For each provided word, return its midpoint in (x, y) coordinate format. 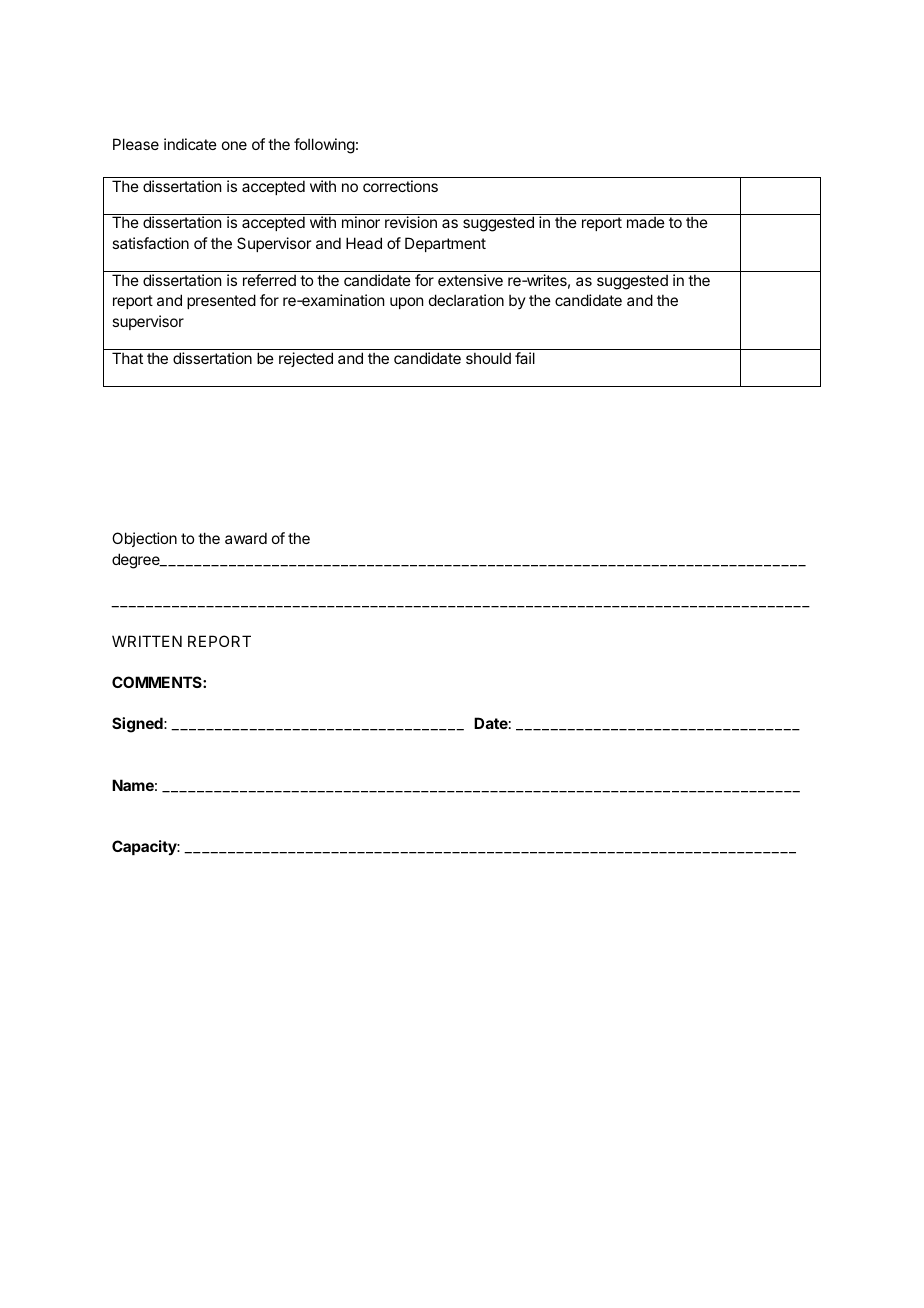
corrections (400, 186)
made (646, 222)
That (127, 358)
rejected (306, 359)
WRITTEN (147, 641)
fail (525, 358)
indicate (190, 144)
